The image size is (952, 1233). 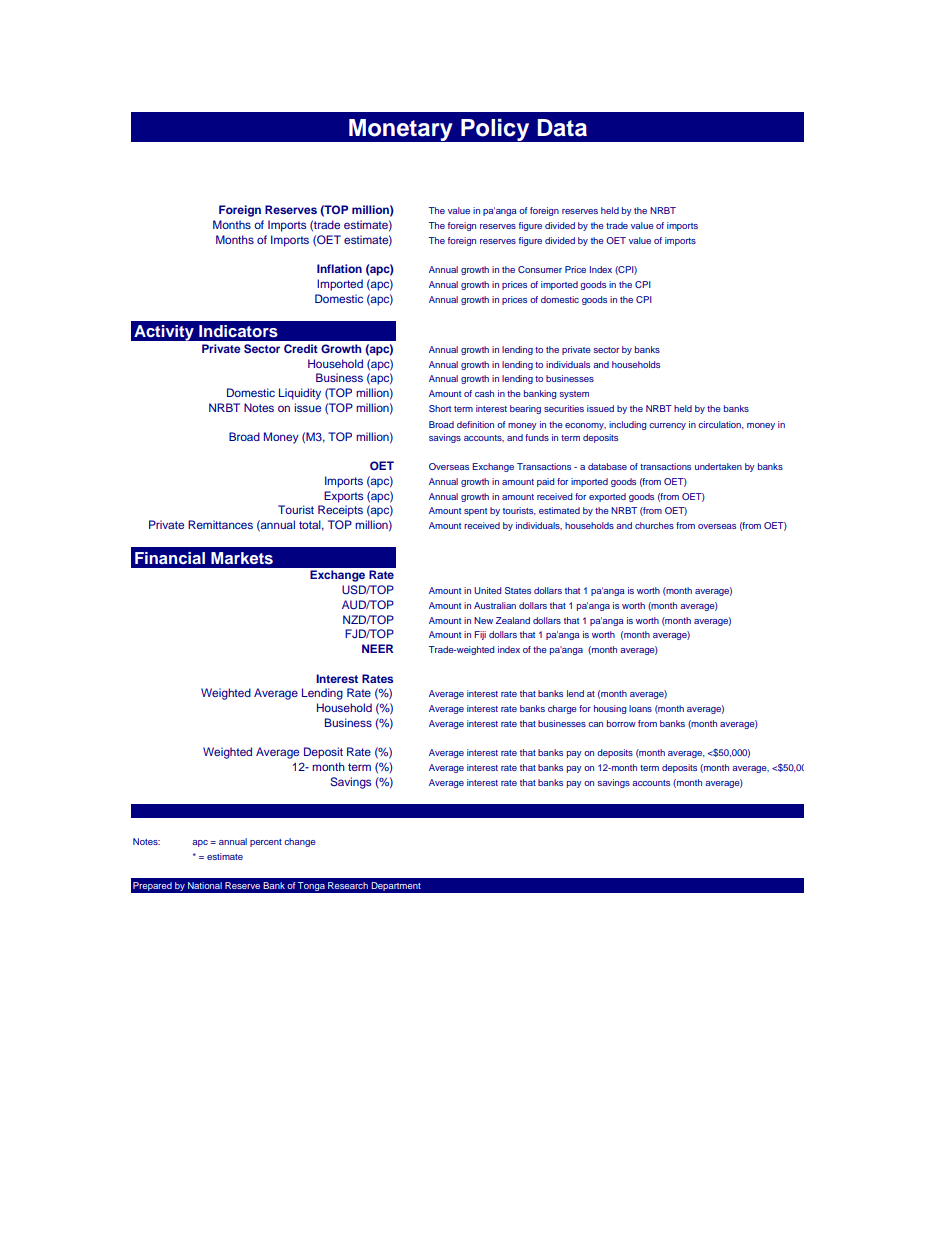 I want to click on churches, so click(x=654, y=525).
